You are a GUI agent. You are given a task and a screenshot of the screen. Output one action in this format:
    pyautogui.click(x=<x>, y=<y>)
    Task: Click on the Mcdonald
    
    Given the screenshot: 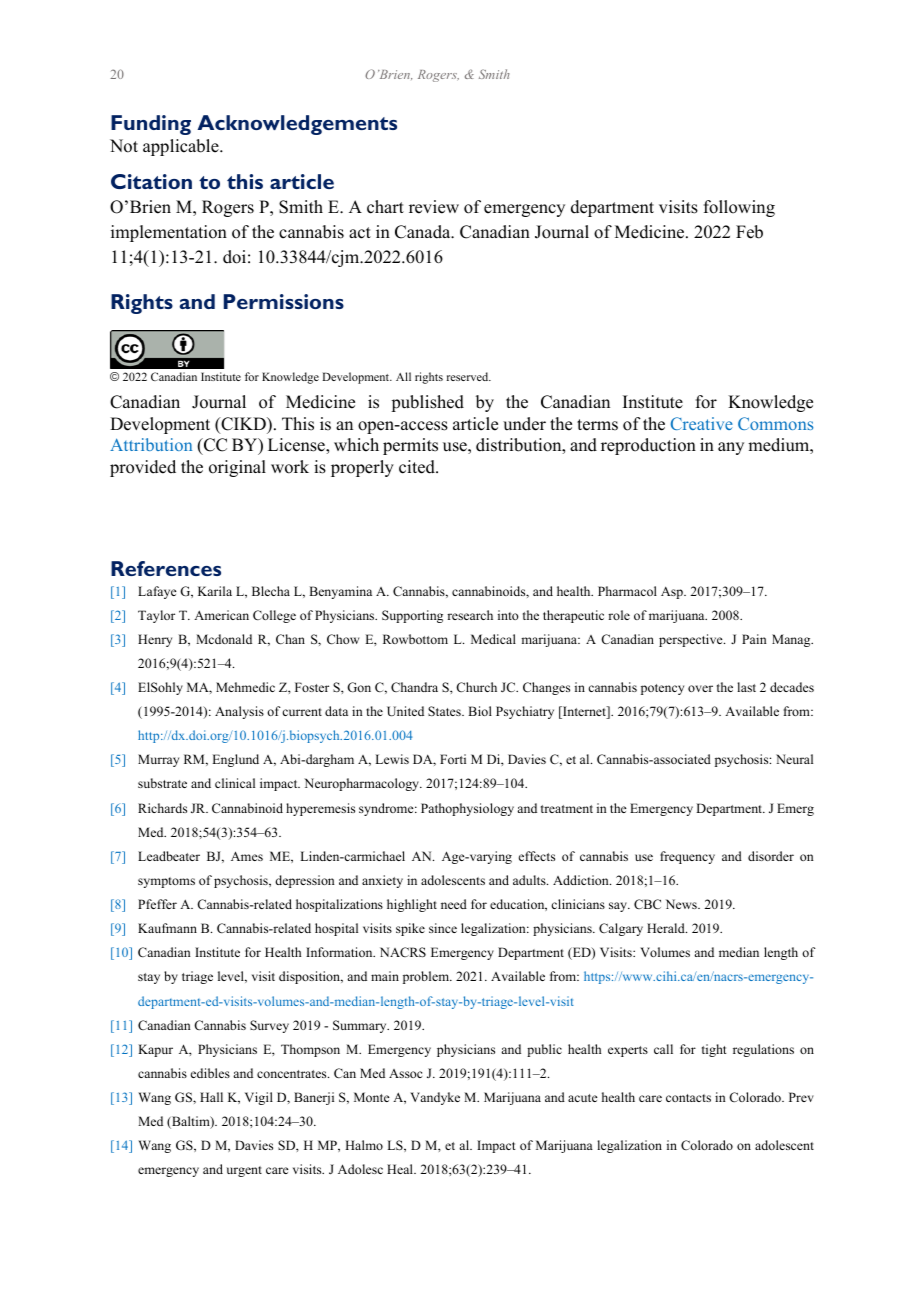 What is the action you would take?
    pyautogui.click(x=224, y=639)
